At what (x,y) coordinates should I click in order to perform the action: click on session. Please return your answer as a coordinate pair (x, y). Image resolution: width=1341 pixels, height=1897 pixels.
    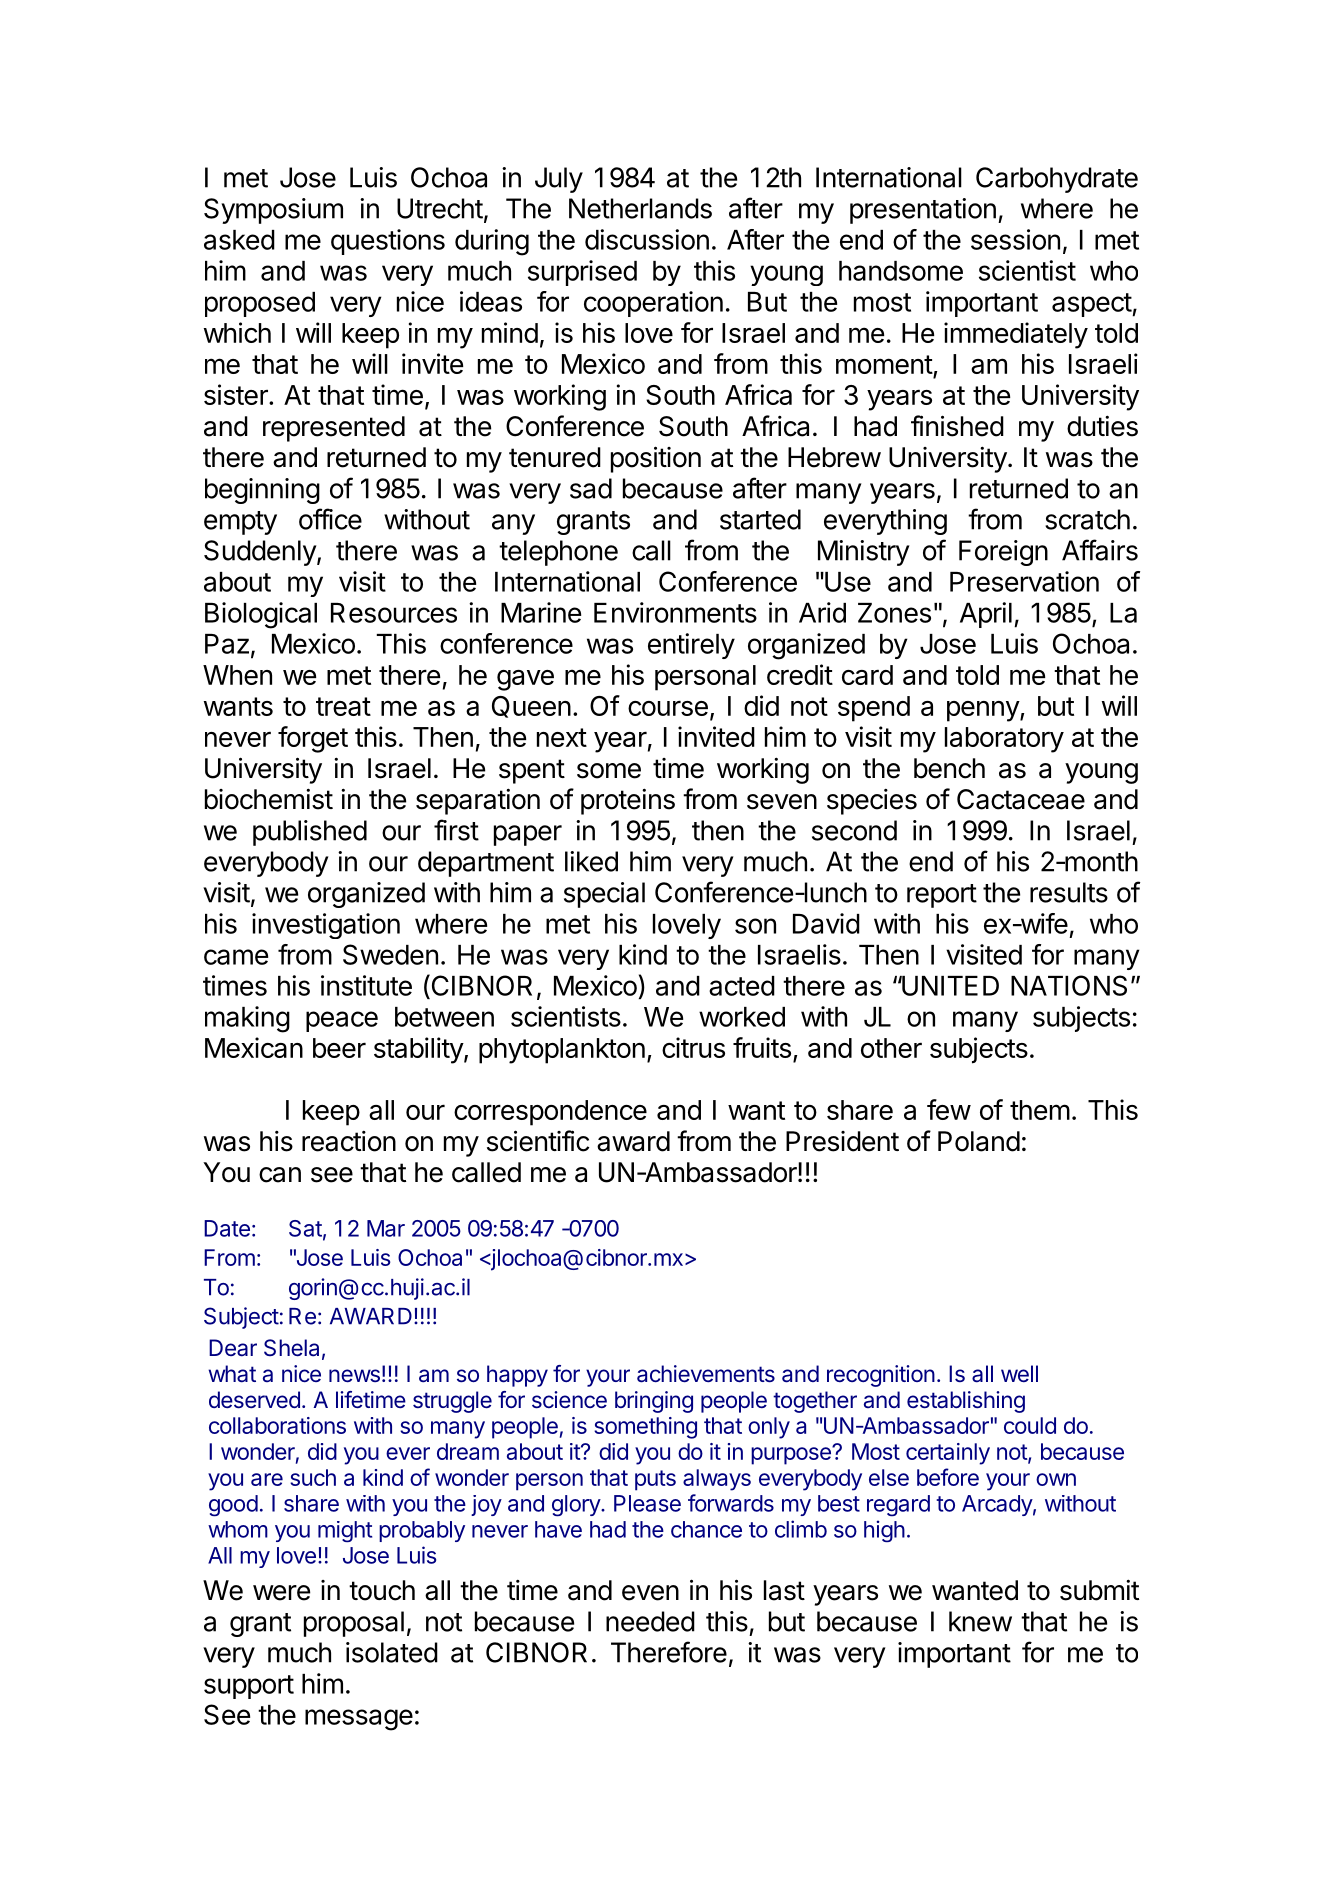
    Looking at the image, I should click on (1015, 239).
